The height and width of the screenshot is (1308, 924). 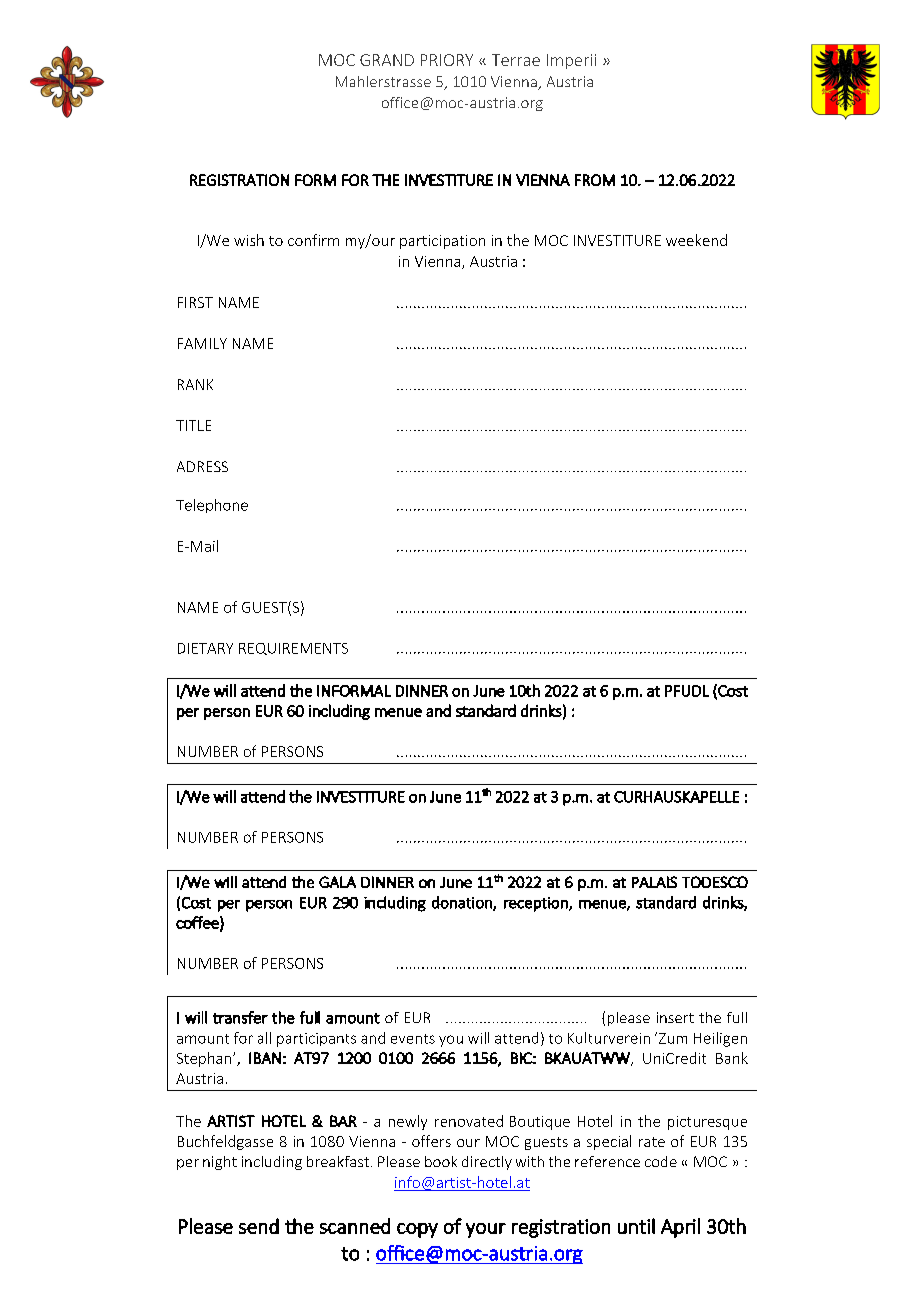 I want to click on PRIORY, so click(x=447, y=60).
